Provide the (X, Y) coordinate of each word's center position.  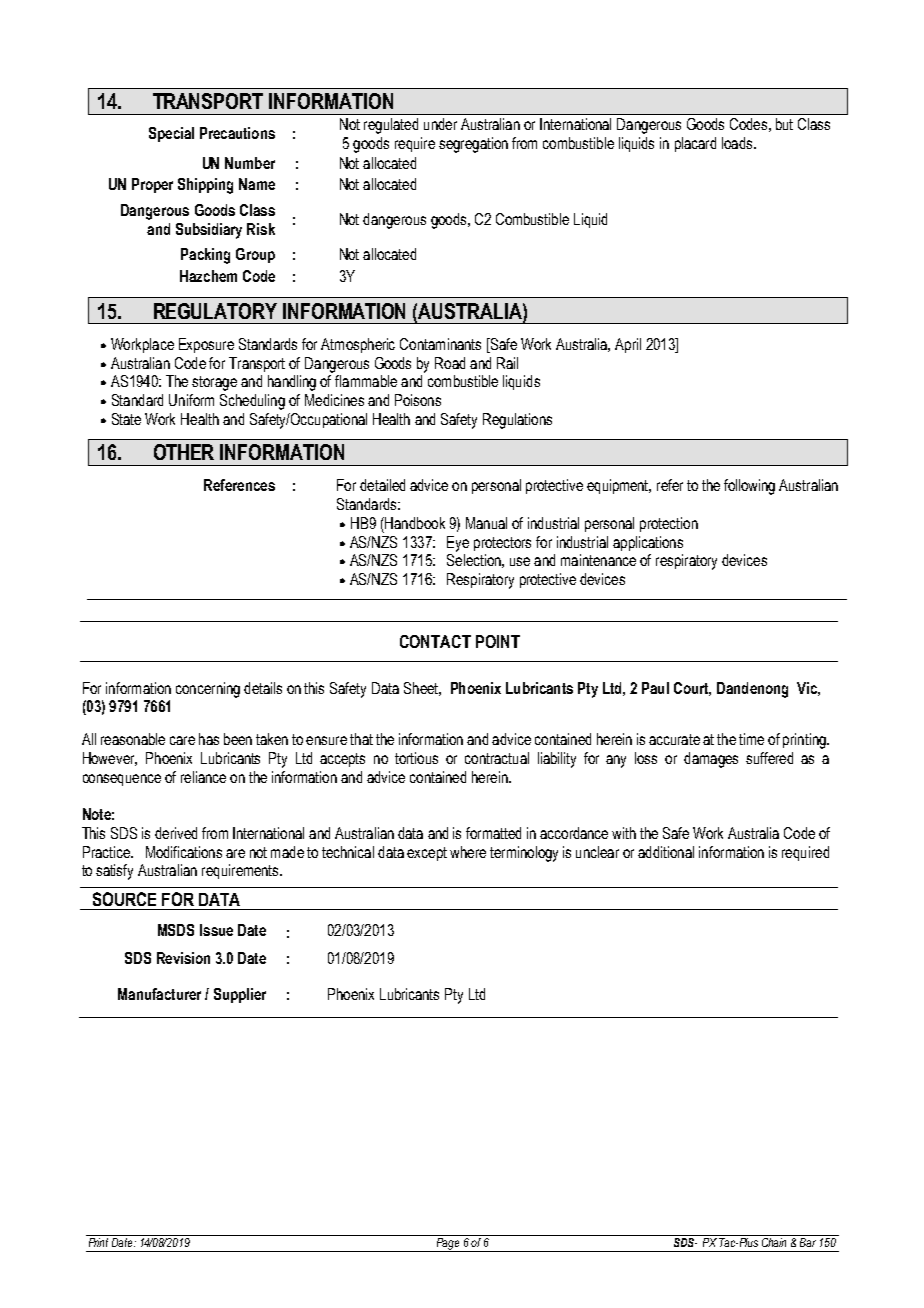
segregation (473, 145)
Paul (655, 688)
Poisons (418, 400)
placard (695, 144)
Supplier (240, 995)
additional (666, 852)
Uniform (191, 400)
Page (448, 1245)
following (749, 487)
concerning (208, 690)
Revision (183, 958)
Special (171, 134)
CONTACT (435, 641)
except (427, 854)
